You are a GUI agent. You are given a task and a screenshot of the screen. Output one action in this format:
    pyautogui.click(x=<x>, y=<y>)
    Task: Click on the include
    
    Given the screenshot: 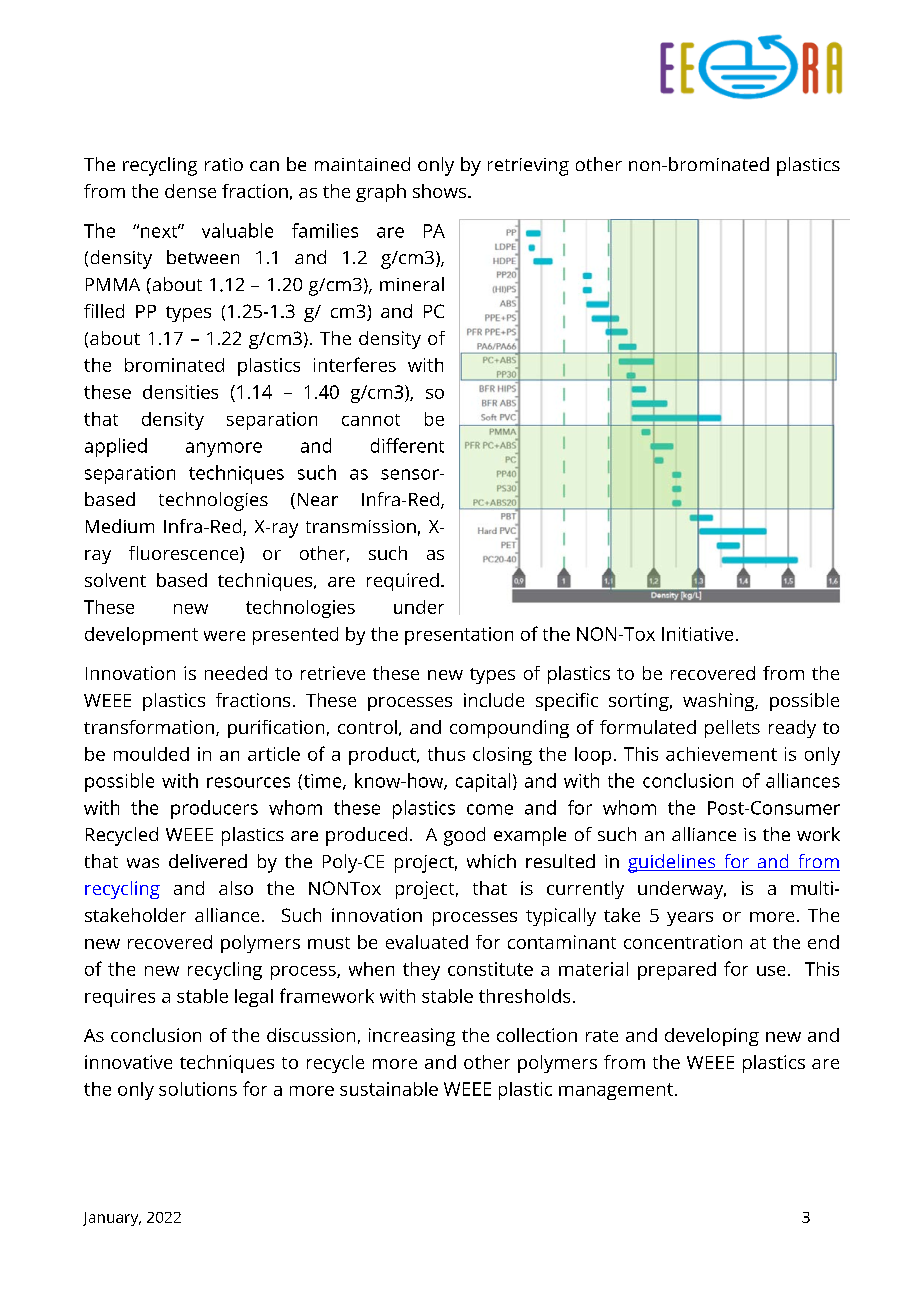 What is the action you would take?
    pyautogui.click(x=494, y=700)
